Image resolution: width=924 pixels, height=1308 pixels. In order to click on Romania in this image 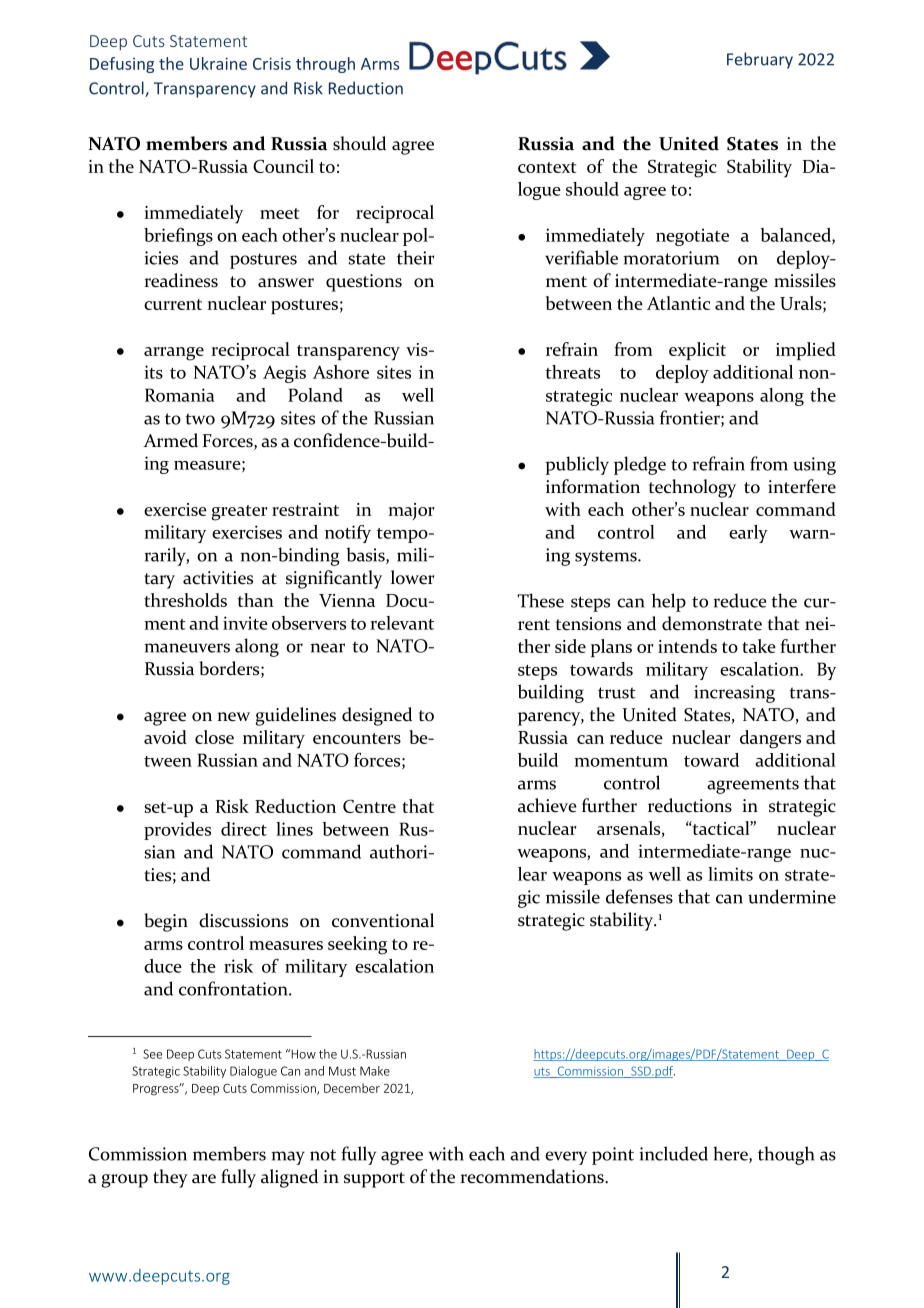, I will do `click(180, 395)`.
